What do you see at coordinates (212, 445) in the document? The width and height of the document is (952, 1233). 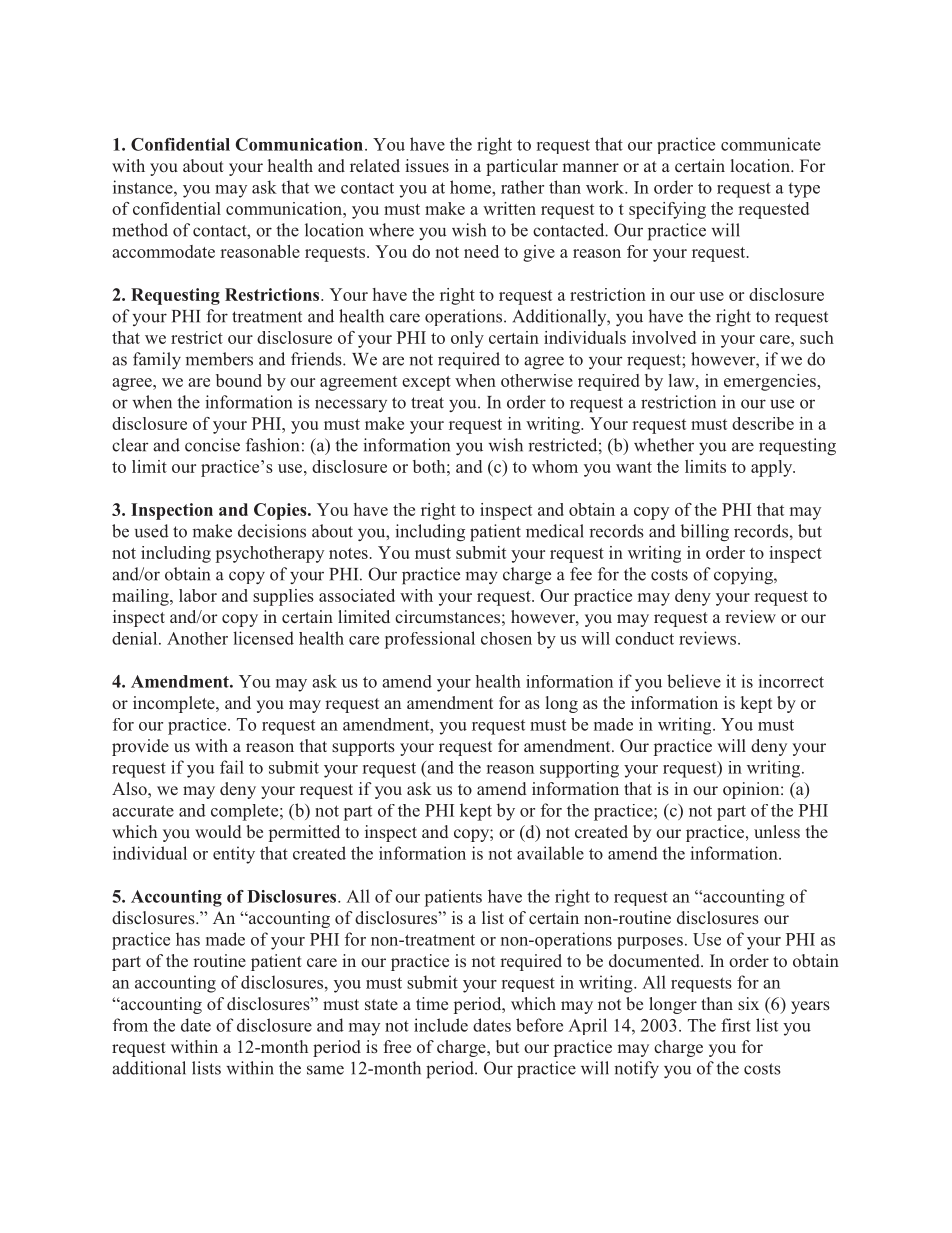 I see `concise` at bounding box center [212, 445].
